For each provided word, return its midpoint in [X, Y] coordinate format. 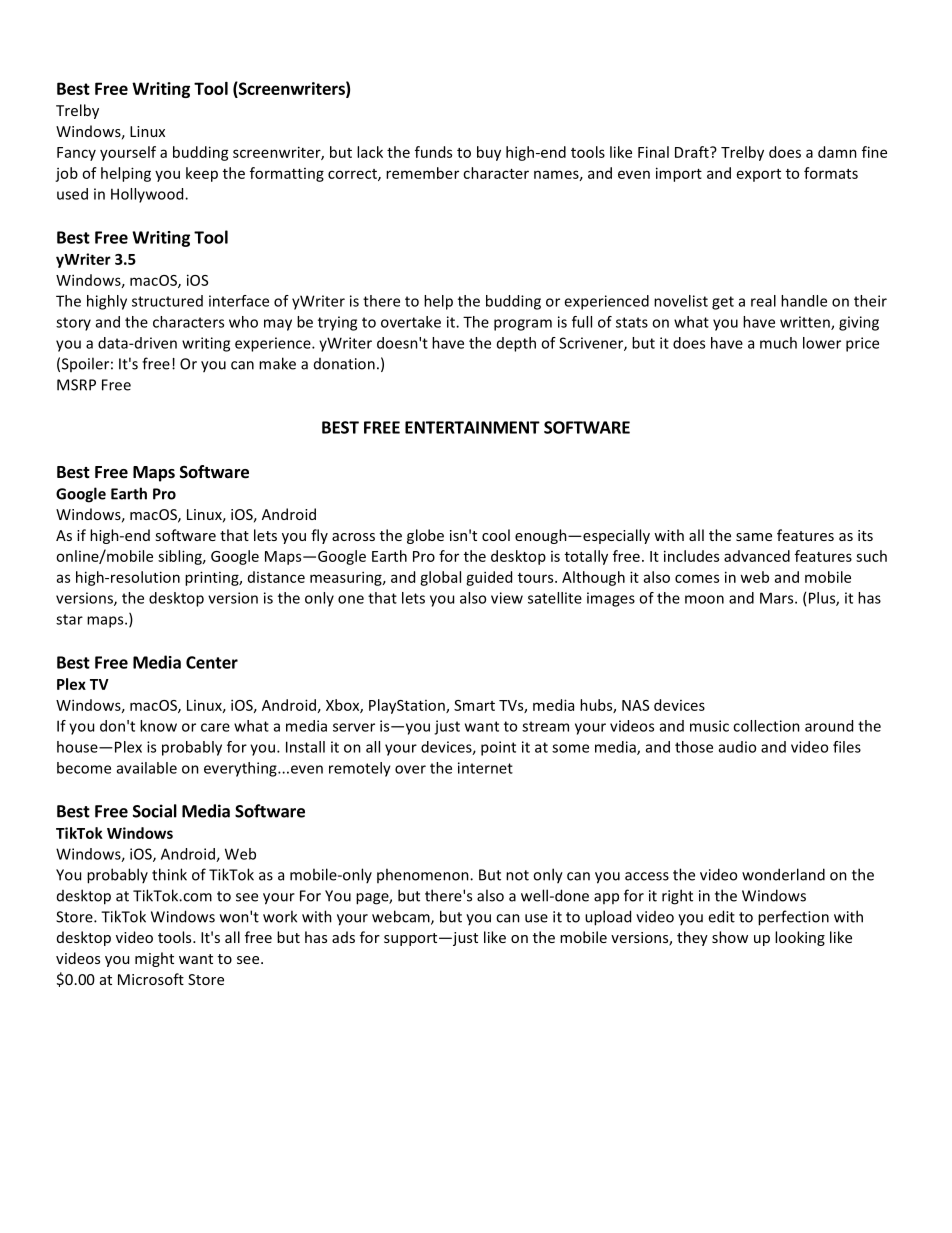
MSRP [76, 385]
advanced [757, 556]
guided [489, 578]
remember [422, 173]
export [759, 175]
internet [485, 768]
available [147, 768]
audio [737, 747]
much [778, 343]
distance [276, 577]
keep [202, 174]
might [154, 959]
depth [516, 344]
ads [343, 937]
